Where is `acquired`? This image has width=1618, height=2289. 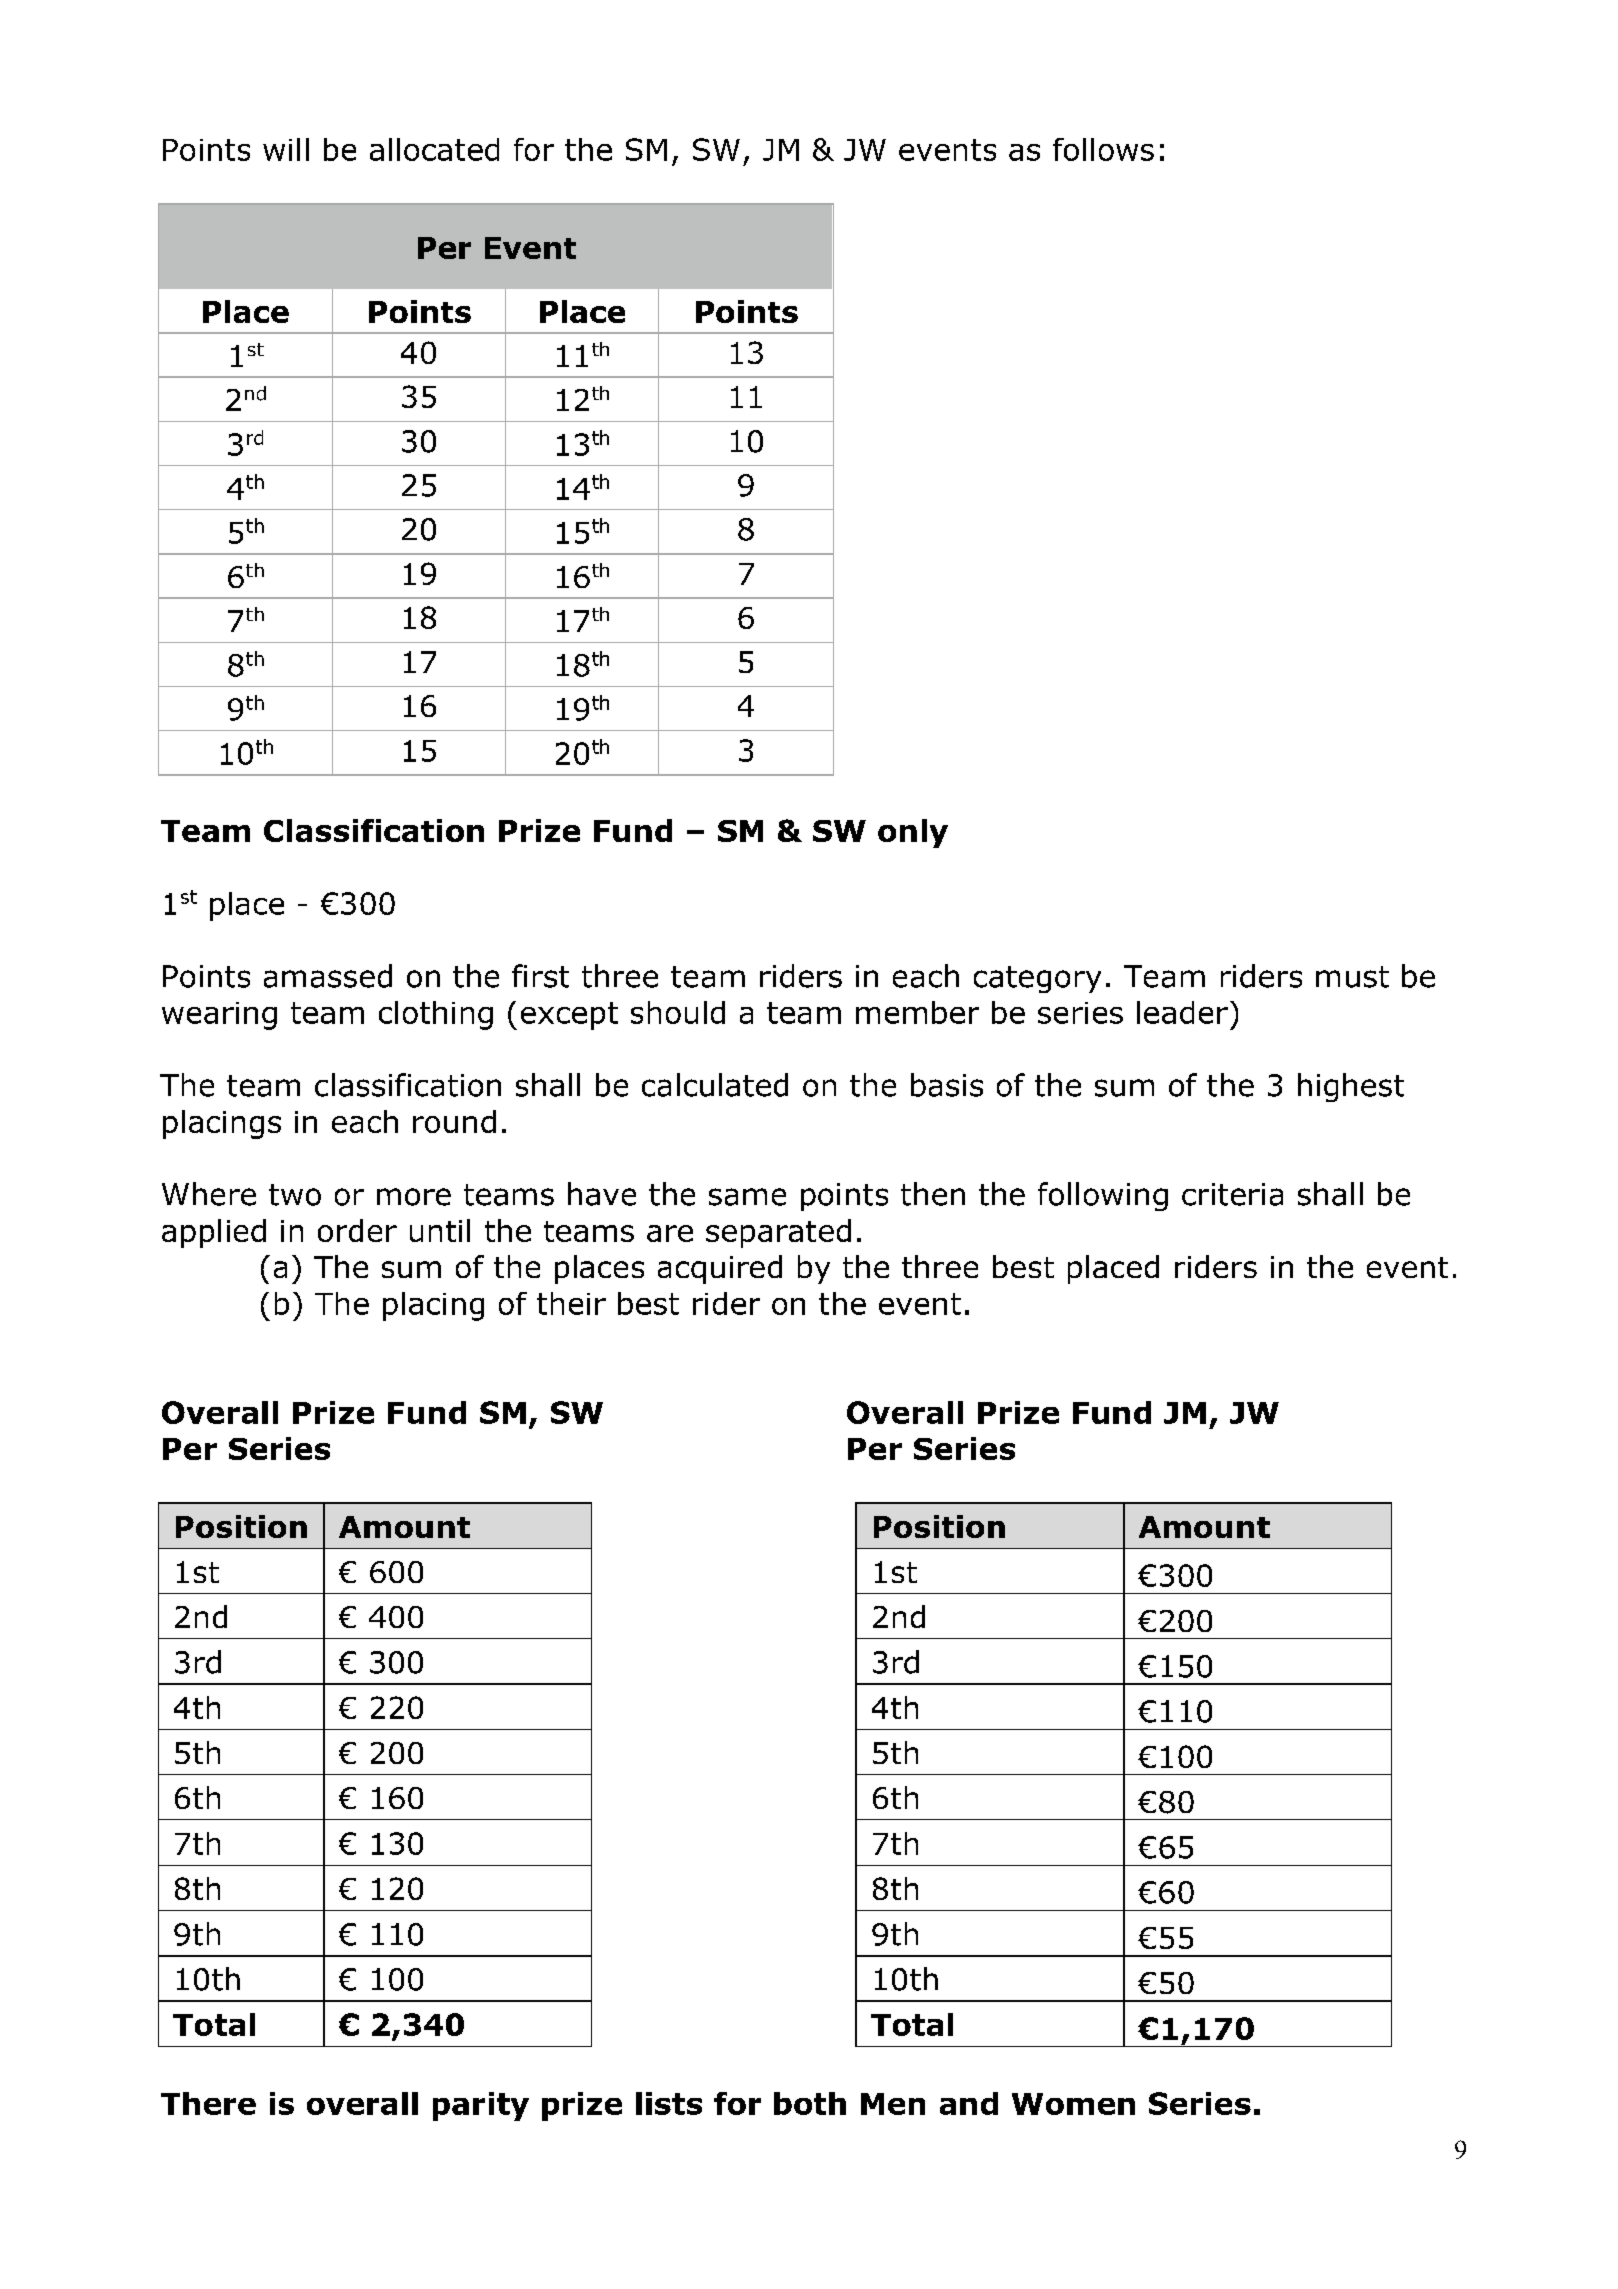 acquired is located at coordinates (720, 1269).
